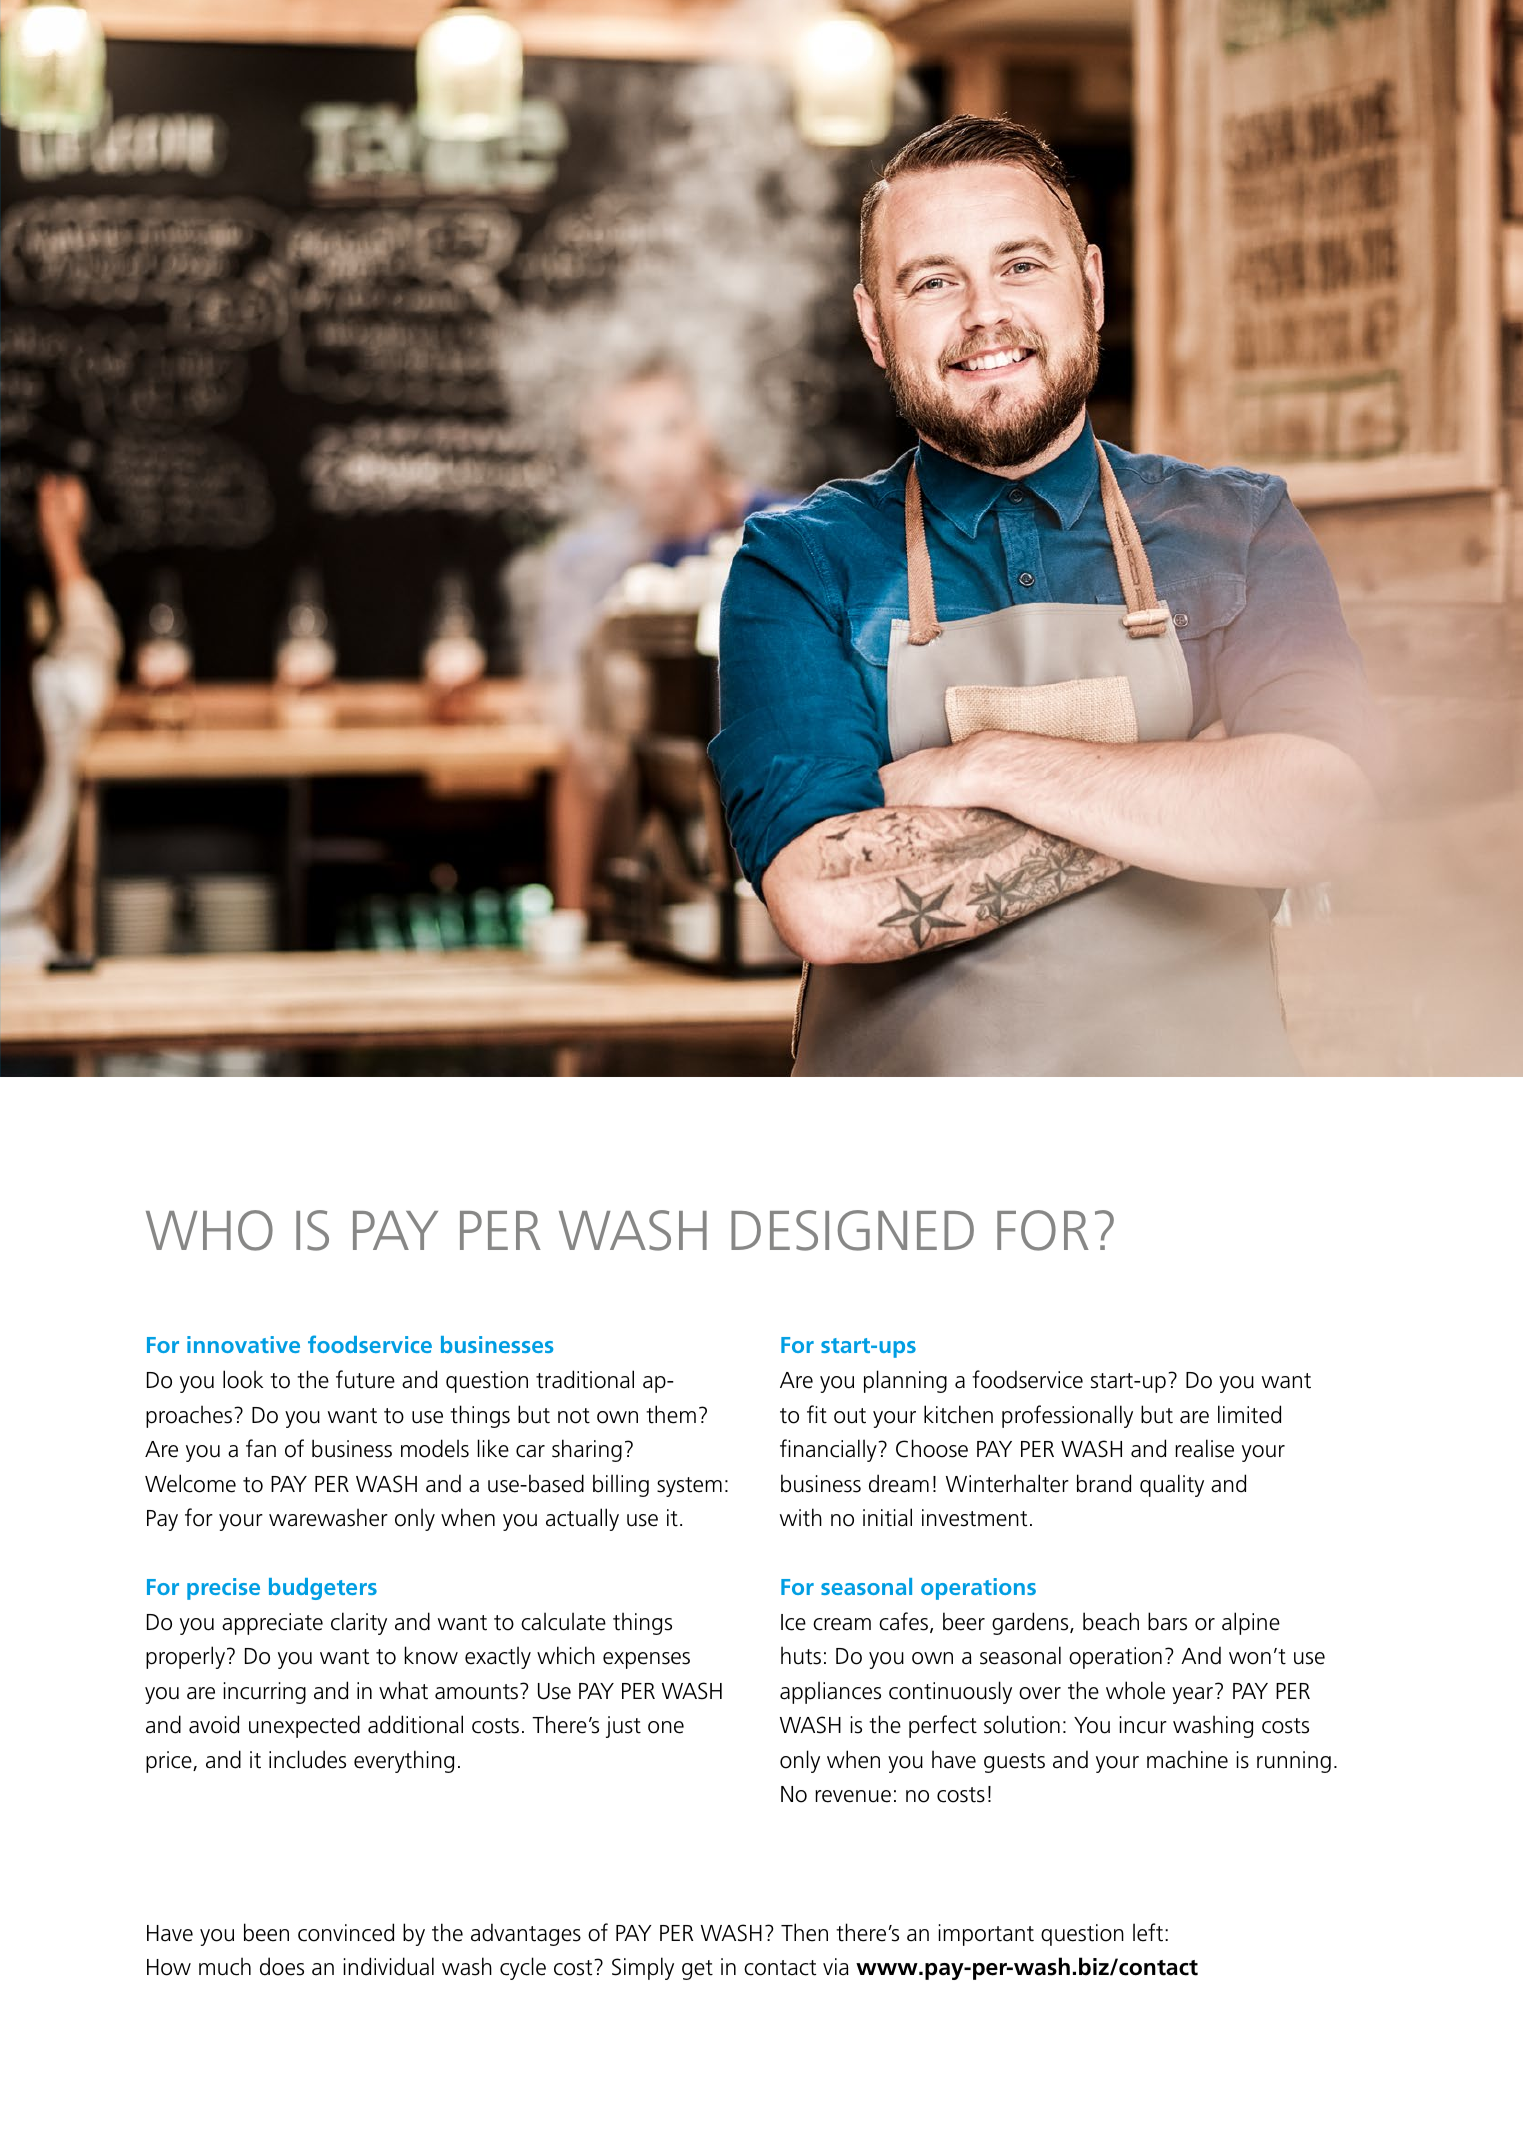  I want to click on revenue, so click(853, 1796).
